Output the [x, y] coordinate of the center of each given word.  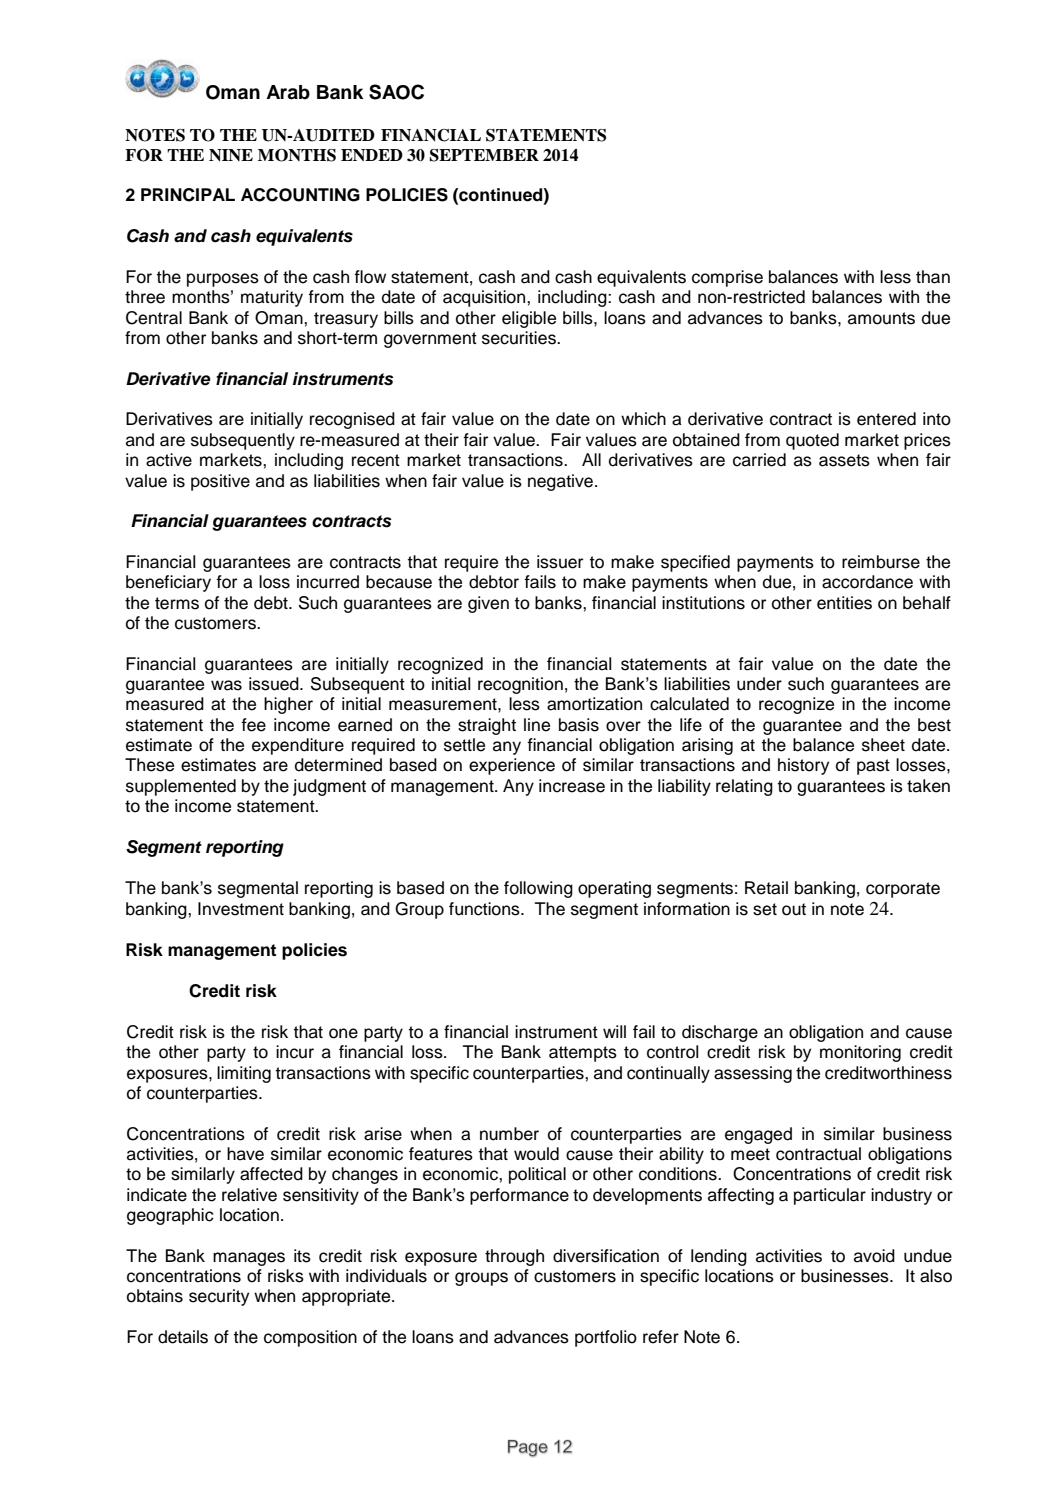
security [219, 1297]
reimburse [881, 562]
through [514, 1257]
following [538, 889]
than [933, 277]
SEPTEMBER [484, 155]
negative [562, 482]
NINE [231, 155]
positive [220, 482]
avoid [874, 1256]
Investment [241, 909]
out [794, 909]
